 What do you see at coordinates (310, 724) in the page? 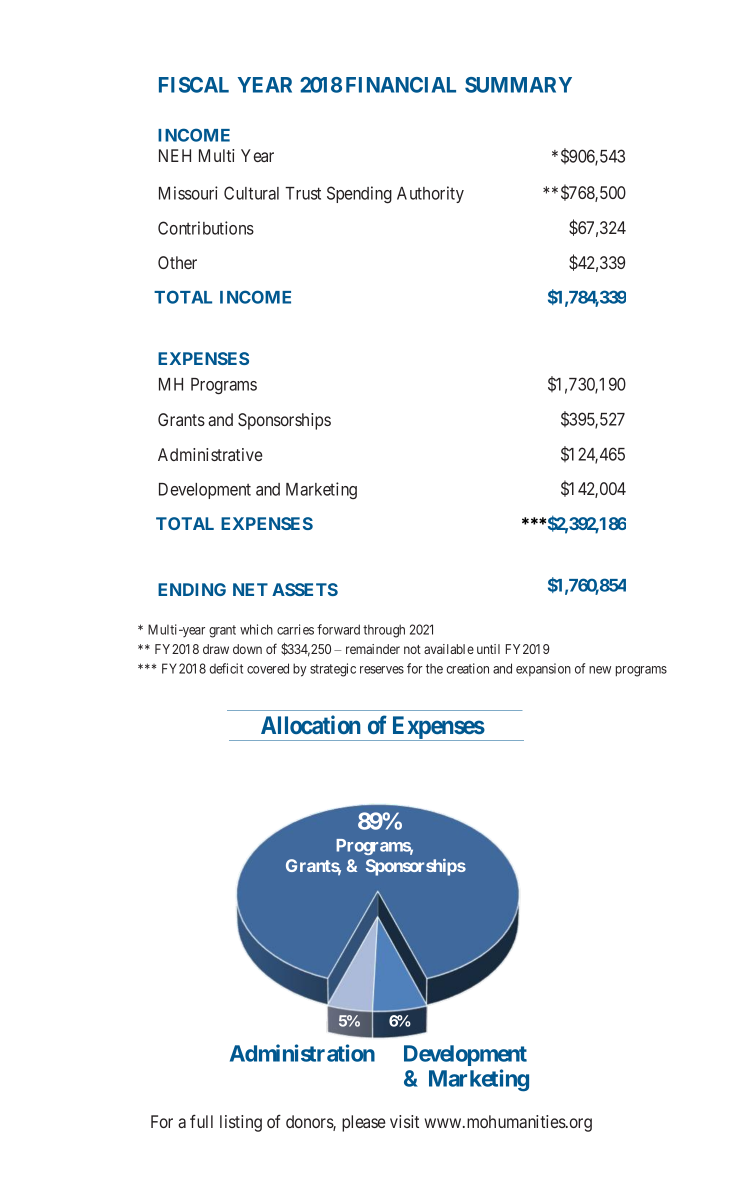
I see `Allocation` at bounding box center [310, 724].
